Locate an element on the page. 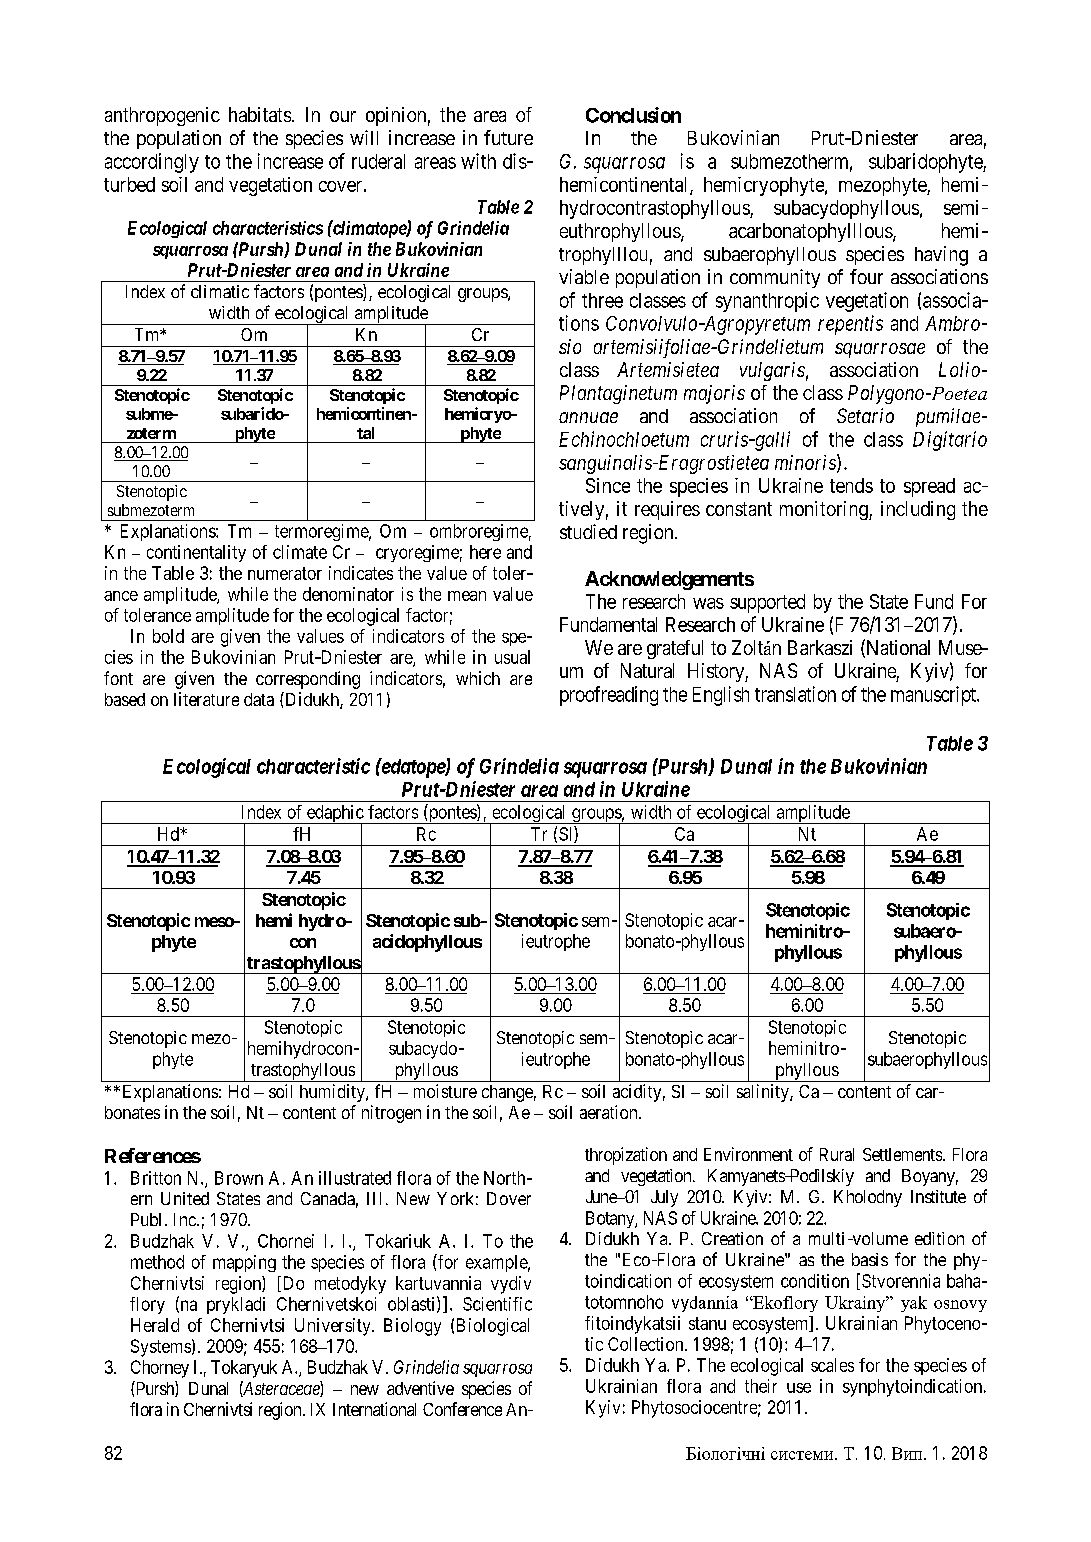 Image resolution: width=1091 pixels, height=1542 pixels. salinity is located at coordinates (764, 1093).
